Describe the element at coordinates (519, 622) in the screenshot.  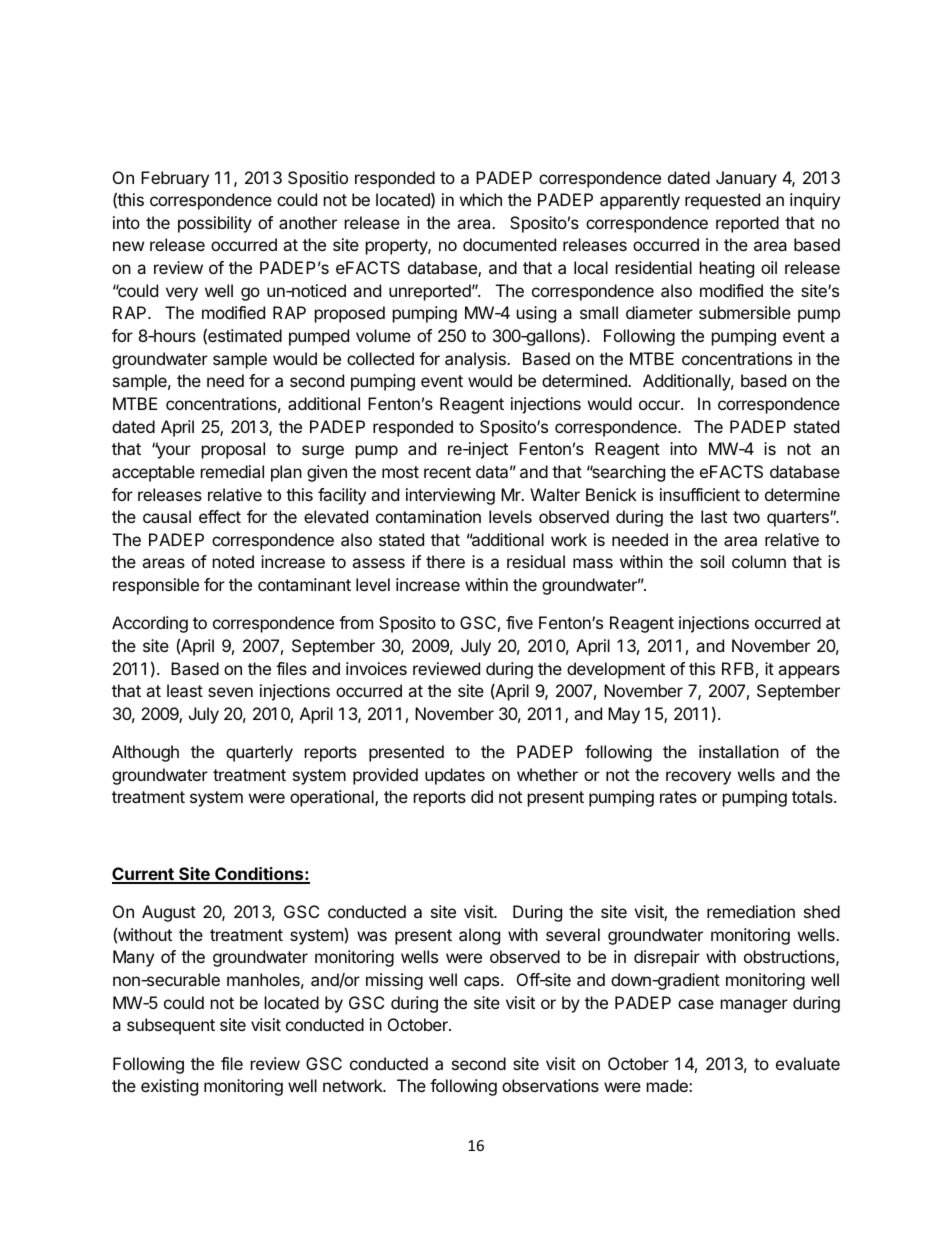
I see `five` at that location.
